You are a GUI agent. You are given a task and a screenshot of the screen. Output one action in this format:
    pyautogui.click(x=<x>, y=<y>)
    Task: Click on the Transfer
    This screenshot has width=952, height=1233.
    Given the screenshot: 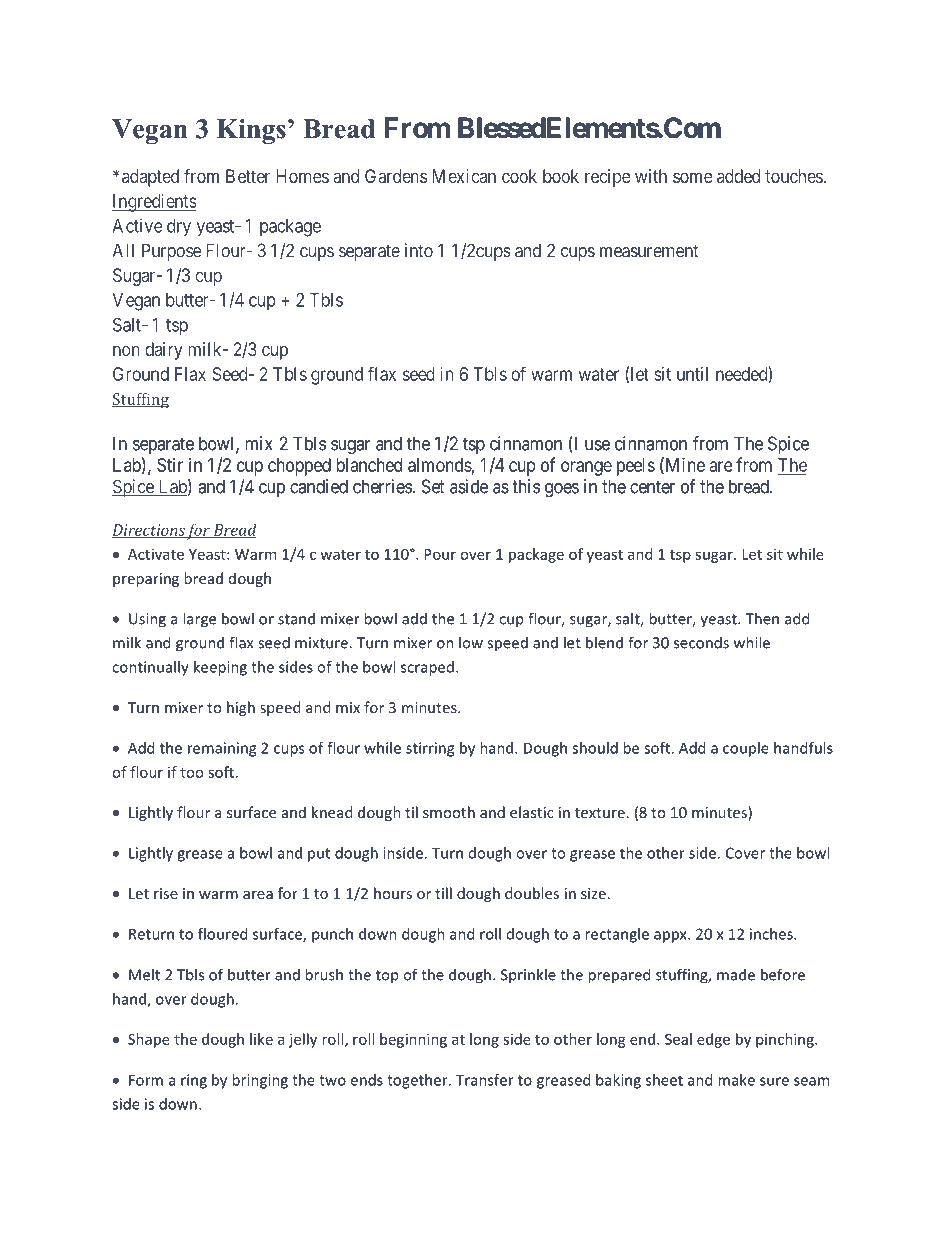 What is the action you would take?
    pyautogui.click(x=485, y=1080)
